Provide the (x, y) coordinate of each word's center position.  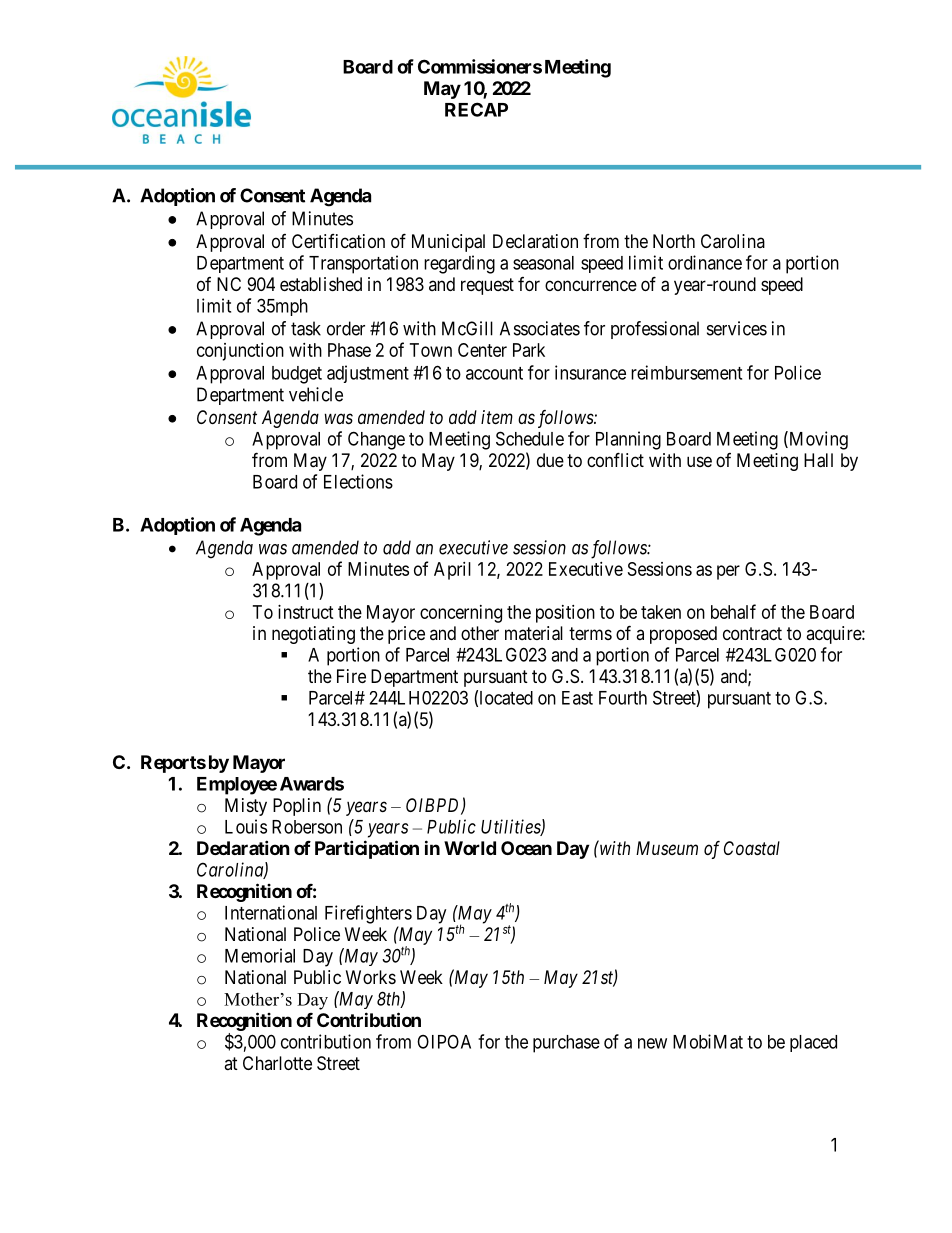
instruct (306, 612)
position (565, 614)
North (674, 241)
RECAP (476, 109)
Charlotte (277, 1063)
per (728, 572)
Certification (338, 241)
